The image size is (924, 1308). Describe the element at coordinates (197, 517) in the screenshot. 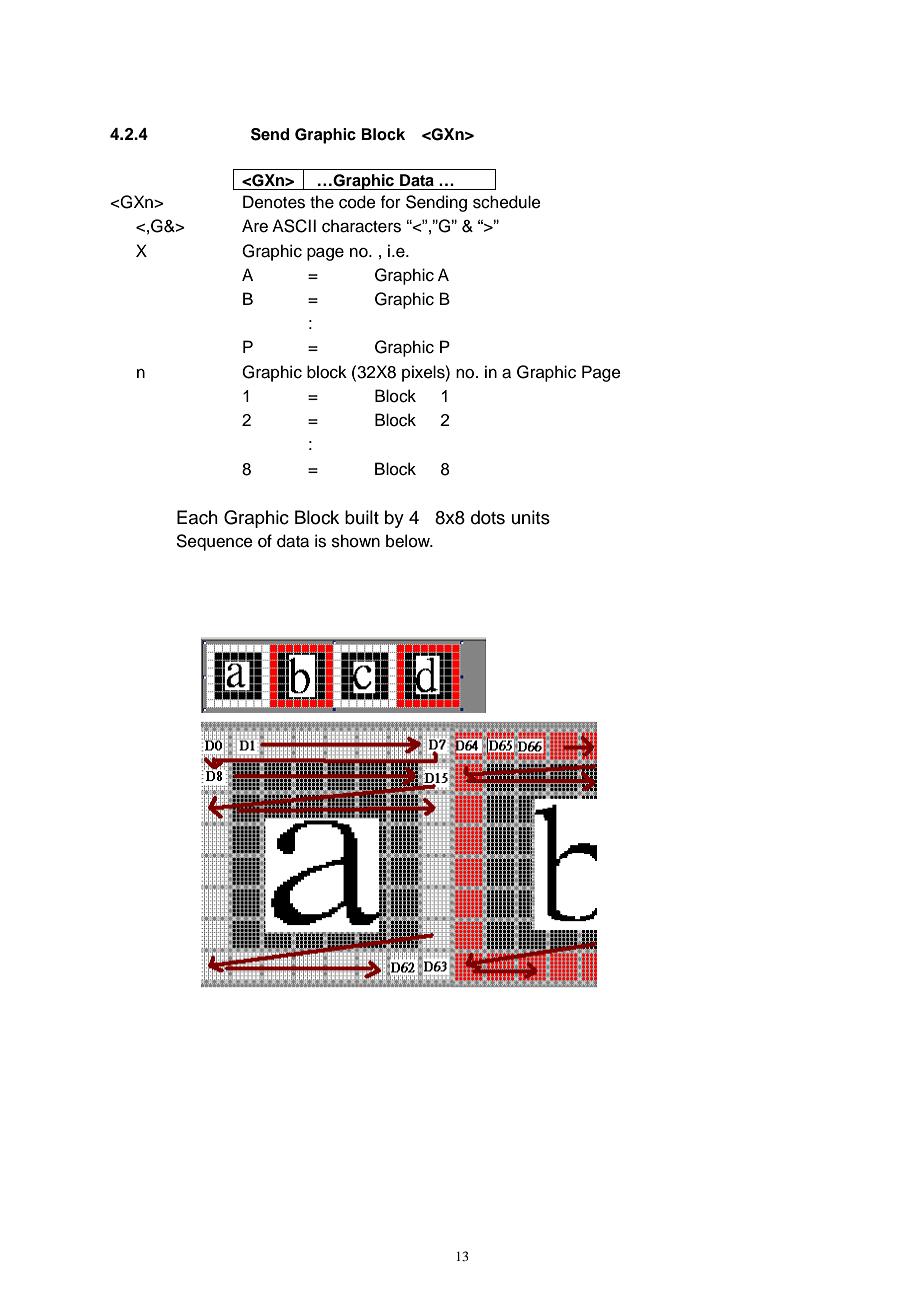

I see `Each` at that location.
